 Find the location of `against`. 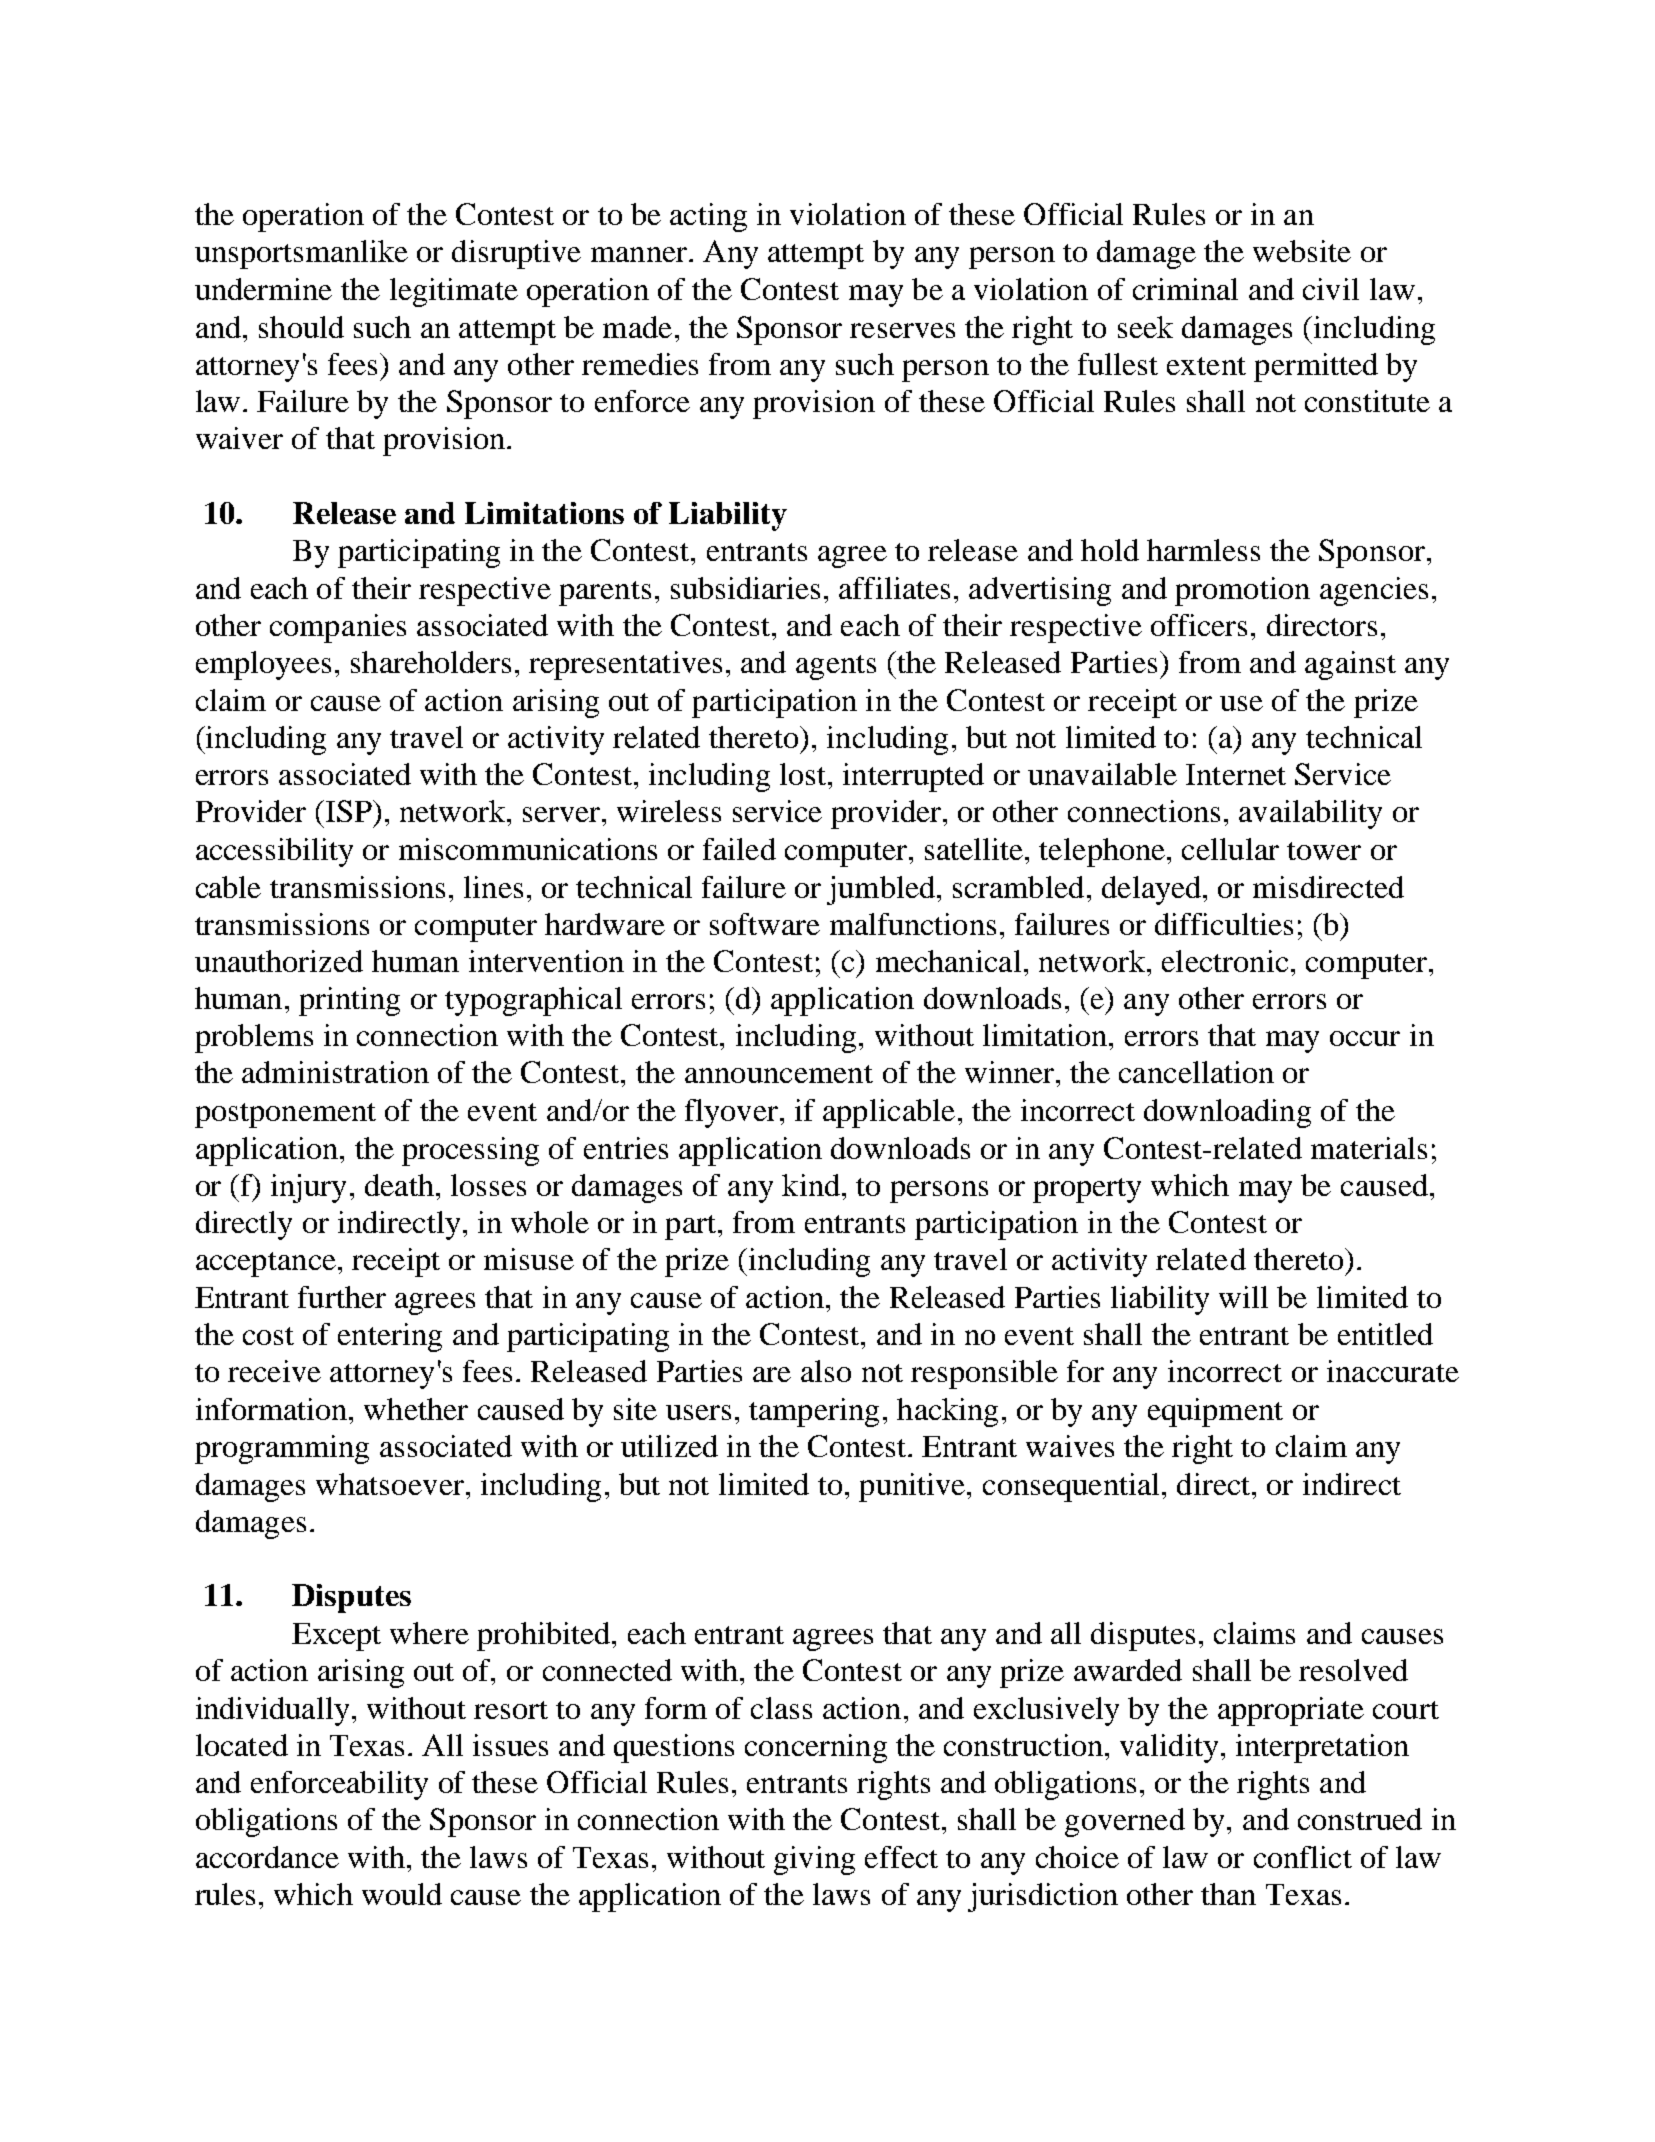

against is located at coordinates (1350, 665).
